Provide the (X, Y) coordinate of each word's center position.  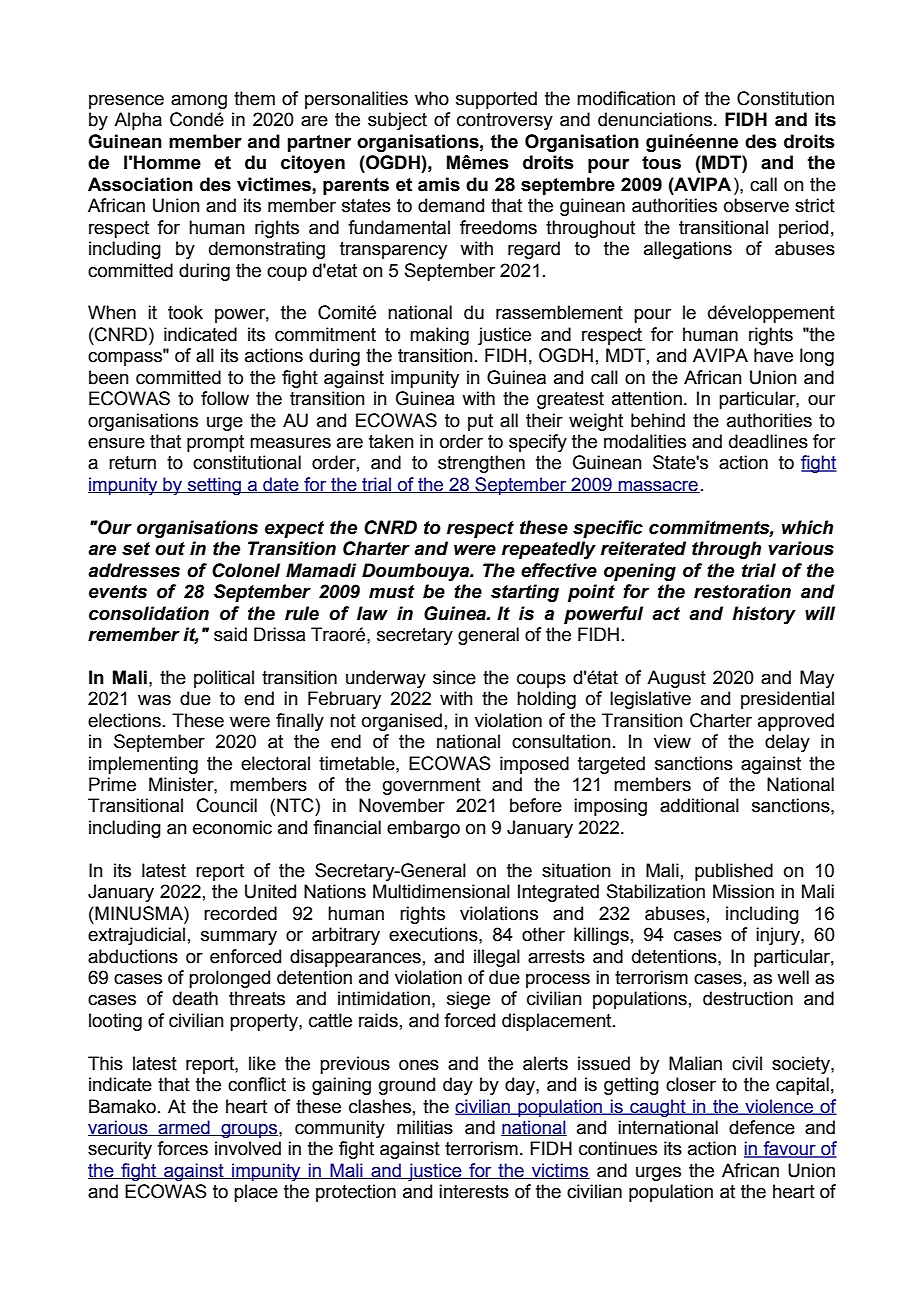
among (199, 102)
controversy (505, 121)
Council (227, 805)
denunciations (655, 119)
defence (762, 1127)
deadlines (768, 441)
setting (215, 486)
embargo (423, 829)
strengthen (481, 464)
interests (474, 1191)
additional (699, 805)
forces (182, 1148)
